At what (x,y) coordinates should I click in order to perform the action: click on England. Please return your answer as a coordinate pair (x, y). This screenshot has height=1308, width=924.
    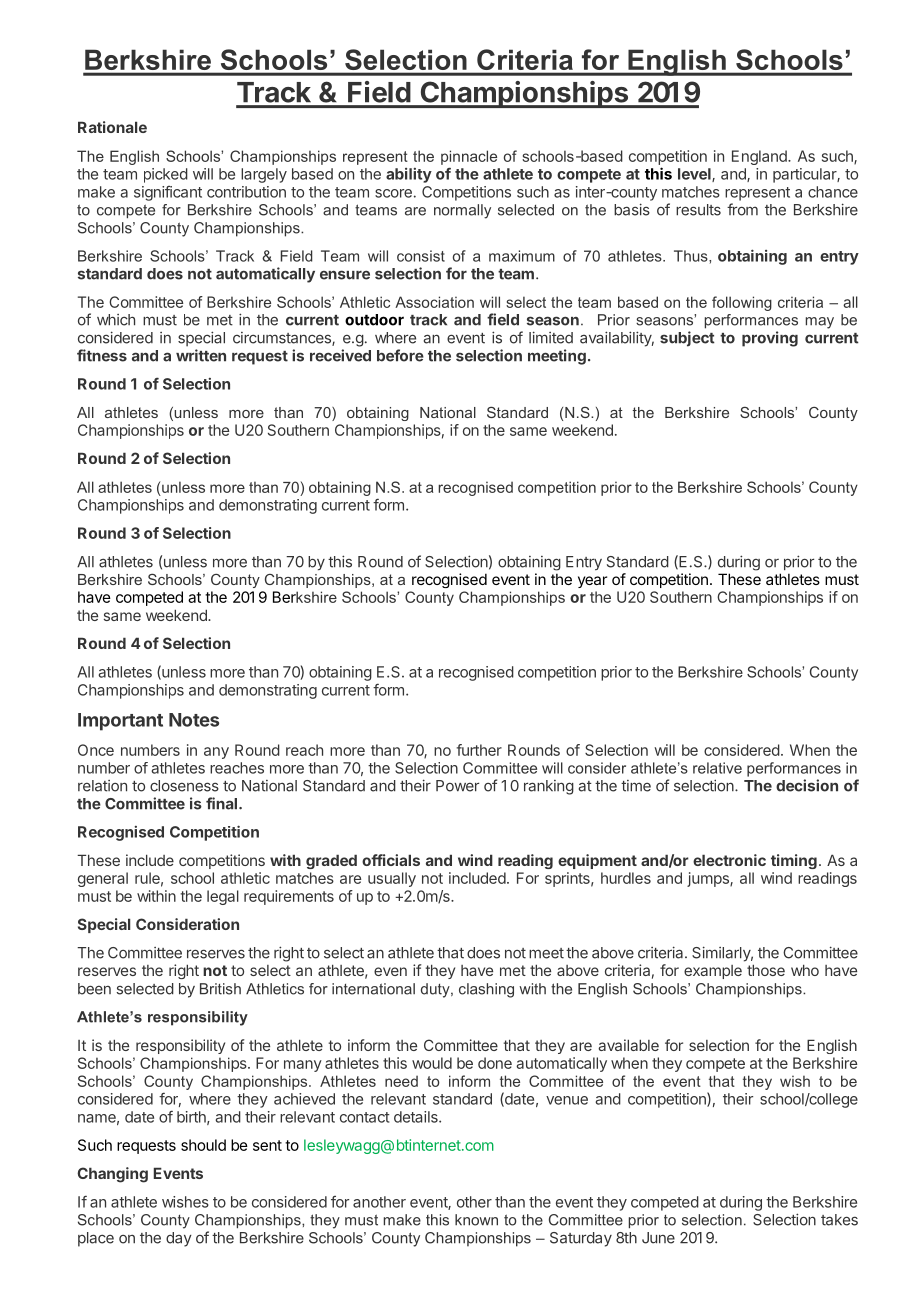
    Looking at the image, I should click on (760, 157).
